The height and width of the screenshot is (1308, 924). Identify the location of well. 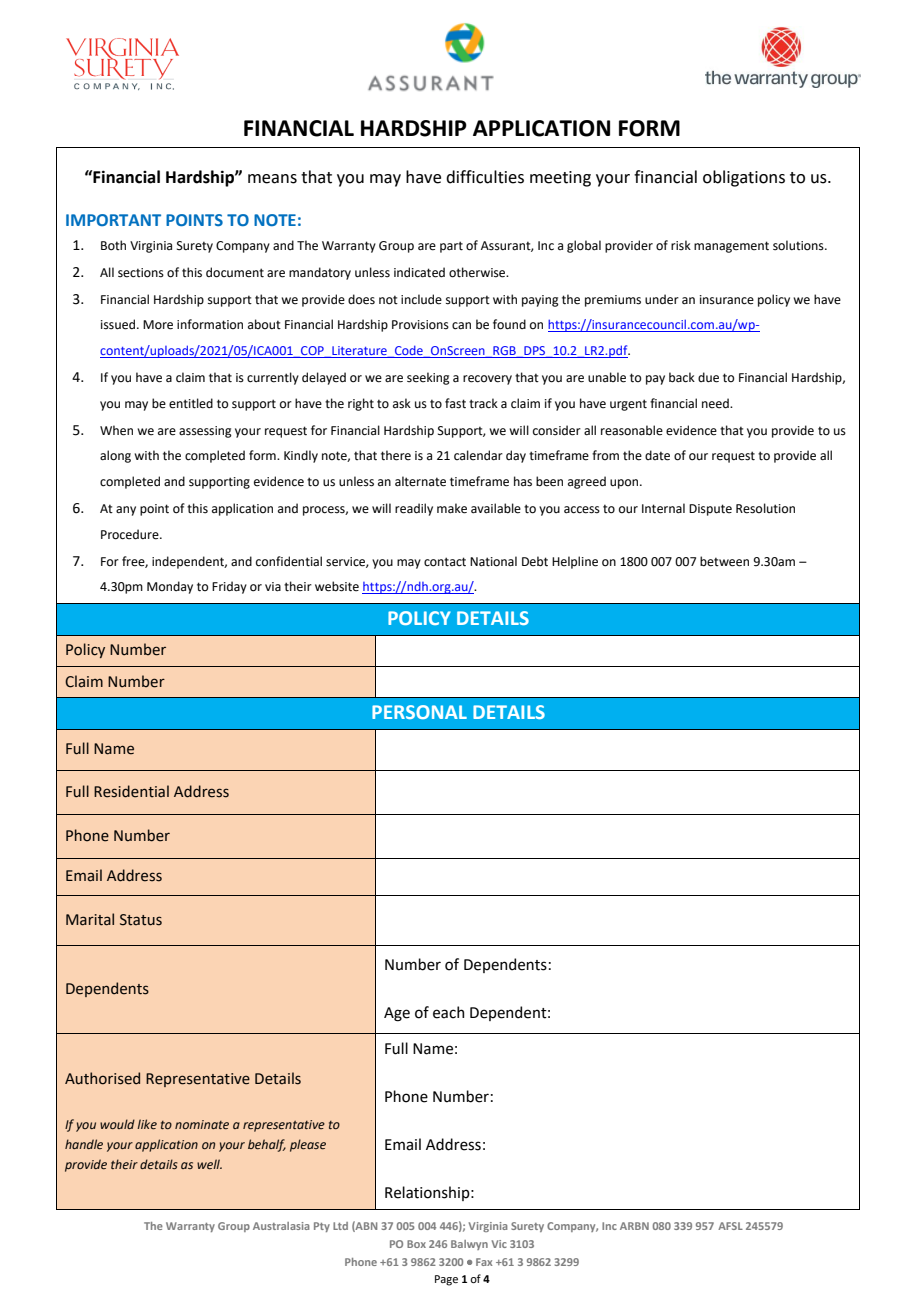
(209, 1164).
